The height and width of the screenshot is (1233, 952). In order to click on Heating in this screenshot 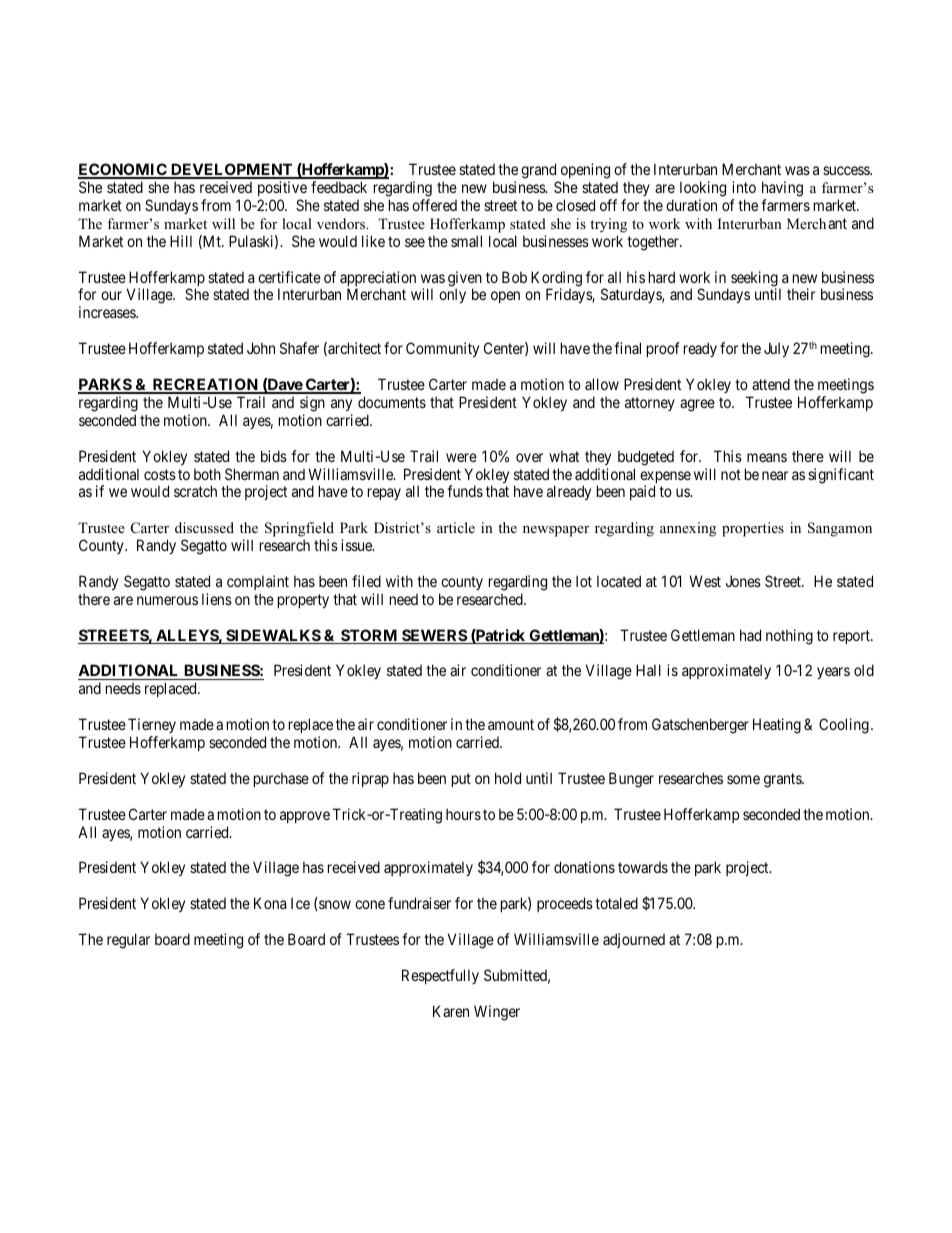, I will do `click(777, 726)`.
